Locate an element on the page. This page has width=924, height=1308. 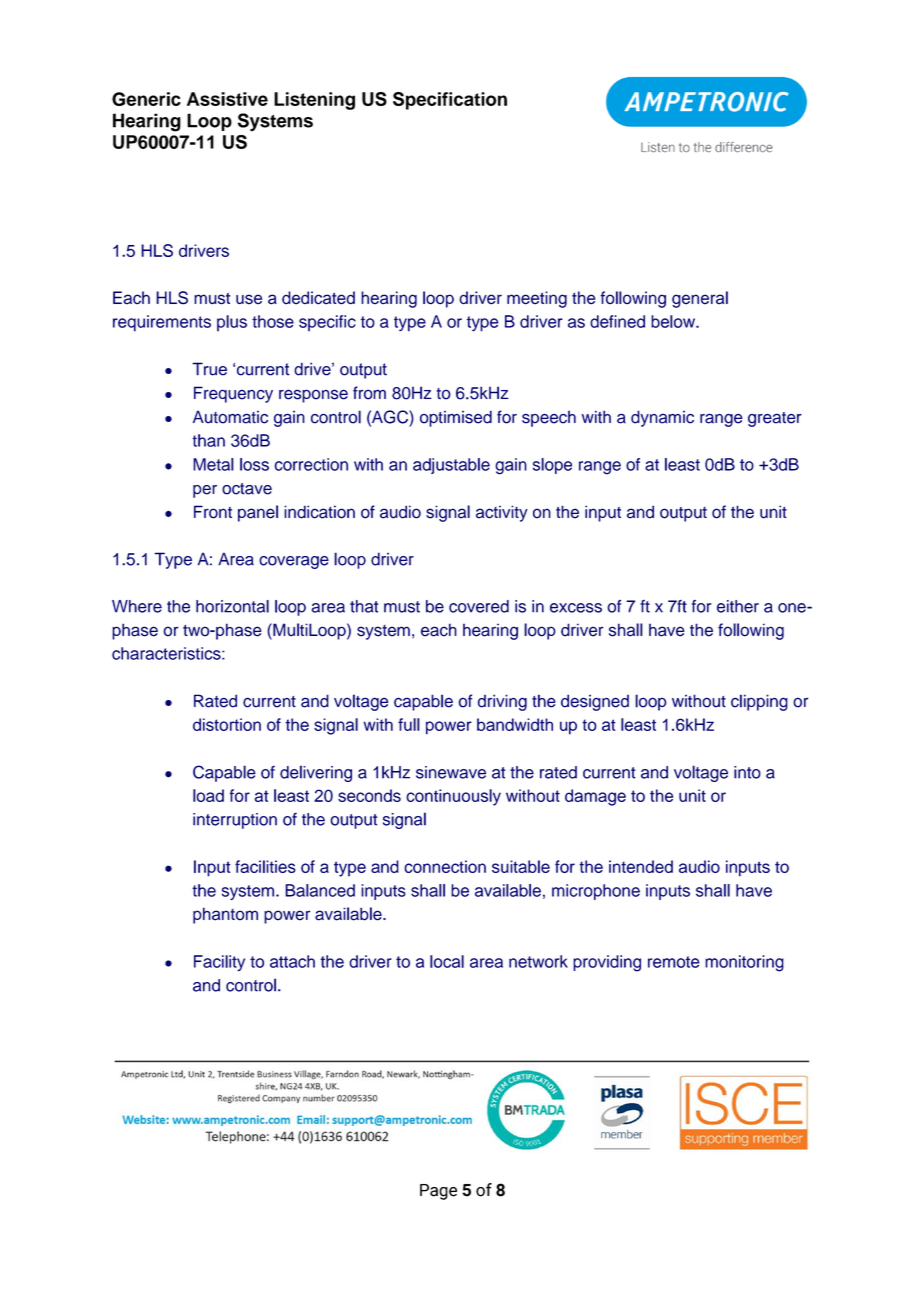
Assistive is located at coordinates (227, 99).
